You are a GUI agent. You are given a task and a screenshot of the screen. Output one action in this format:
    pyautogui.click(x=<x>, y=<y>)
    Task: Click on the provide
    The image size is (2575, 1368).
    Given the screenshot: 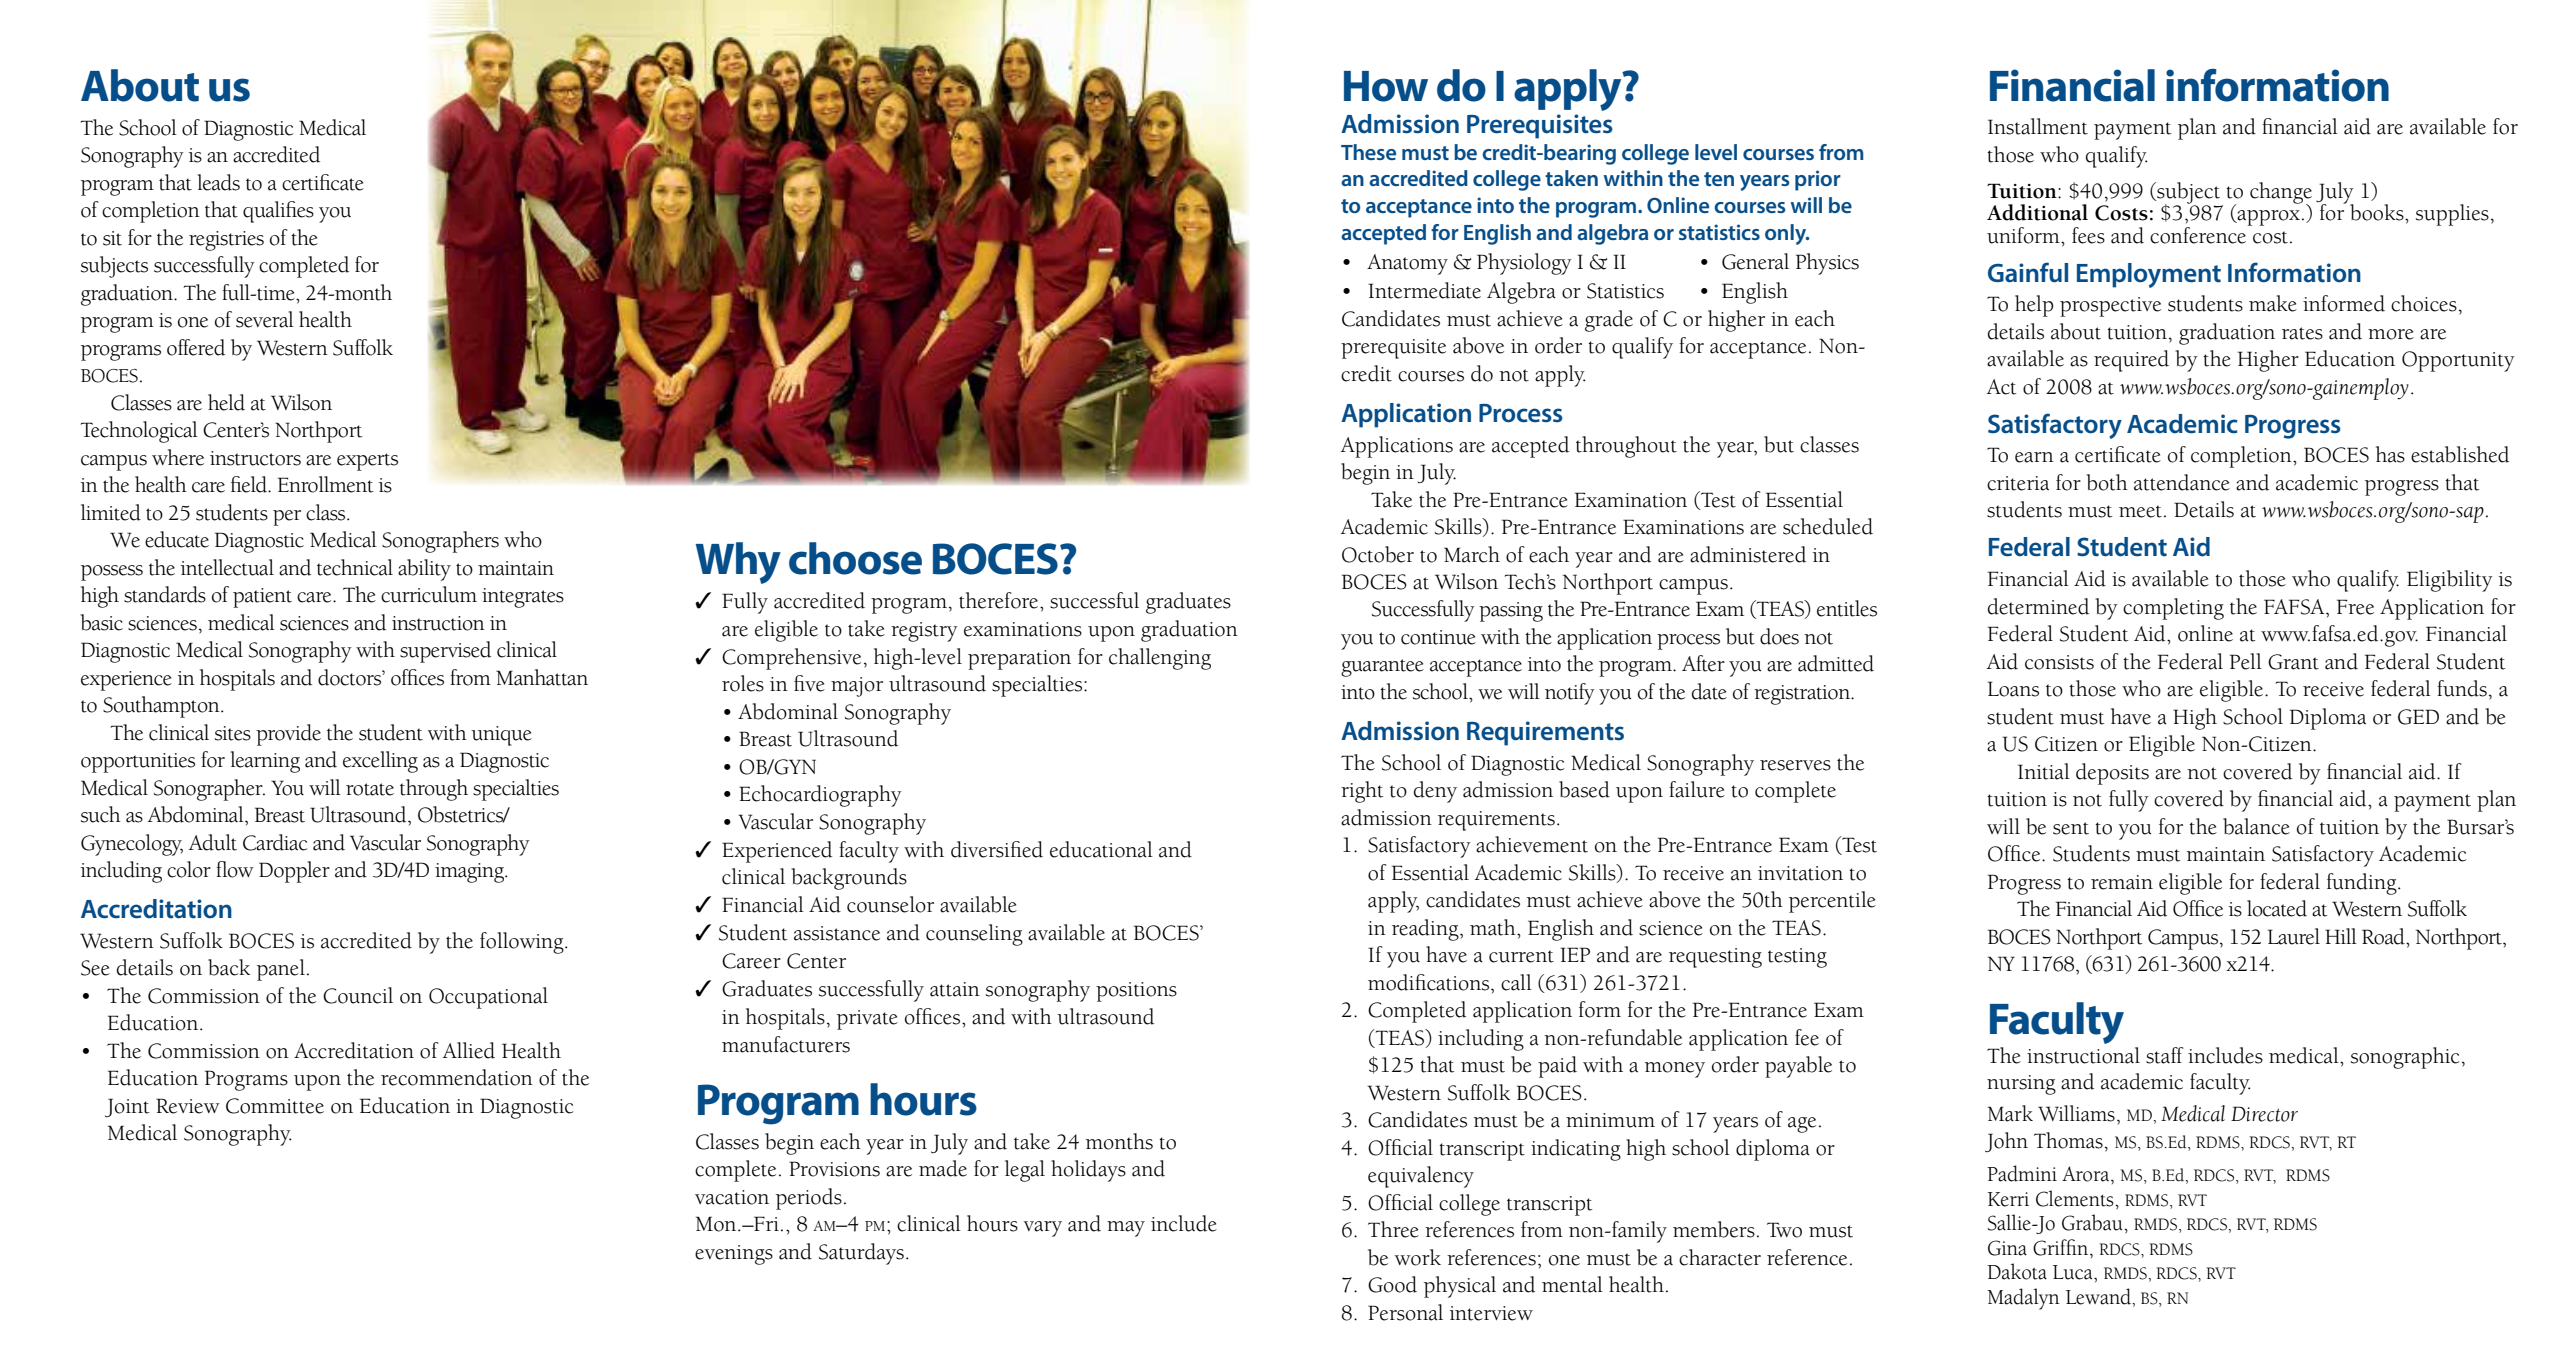 What is the action you would take?
    pyautogui.click(x=288, y=735)
